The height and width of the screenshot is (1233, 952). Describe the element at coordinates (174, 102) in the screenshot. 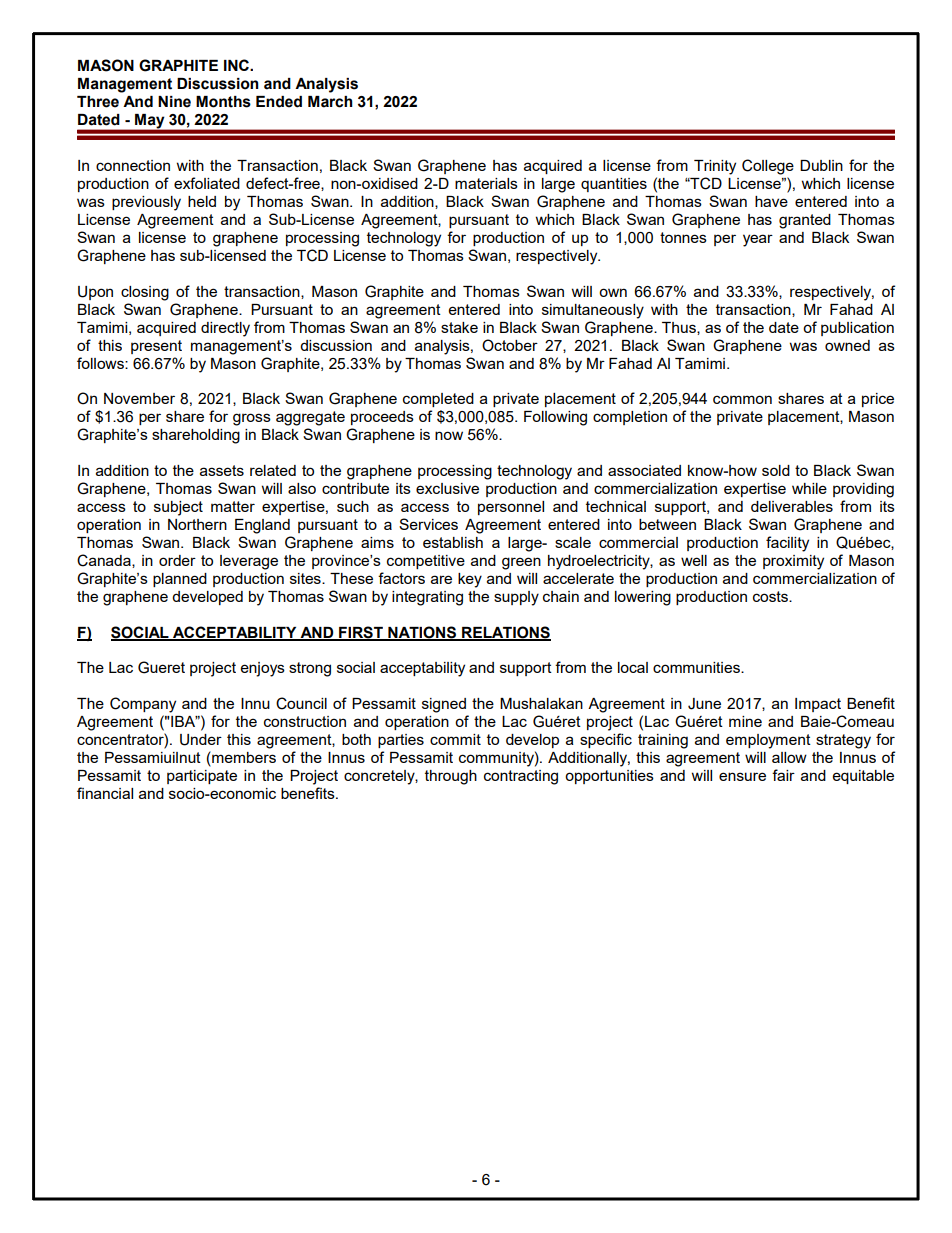

I see `Nine` at that location.
